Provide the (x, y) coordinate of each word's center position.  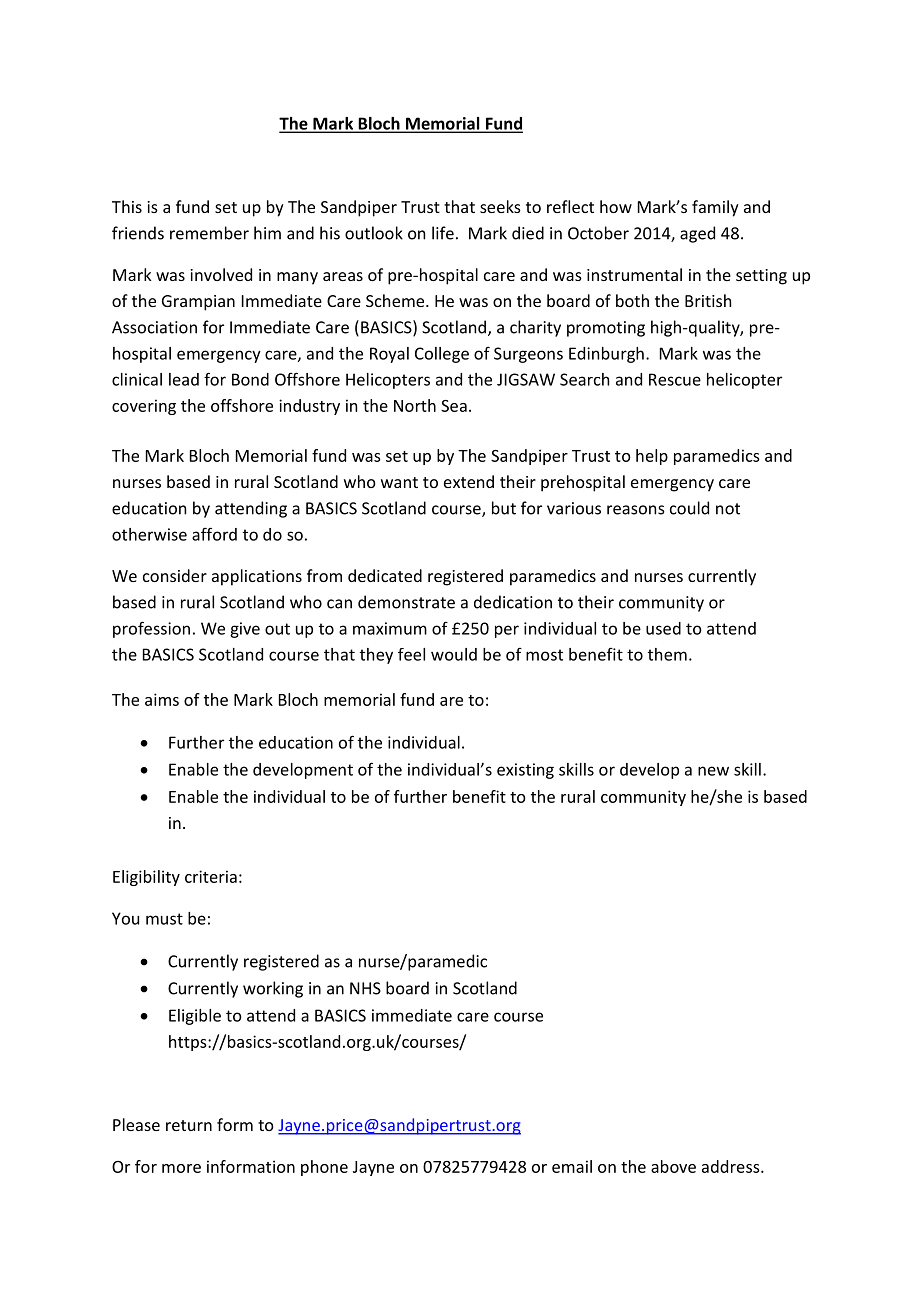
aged (697, 234)
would (454, 654)
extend (469, 481)
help (652, 457)
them (667, 654)
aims (162, 699)
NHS (365, 988)
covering (144, 407)
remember (209, 233)
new (713, 771)
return (189, 1125)
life (443, 233)
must (164, 919)
